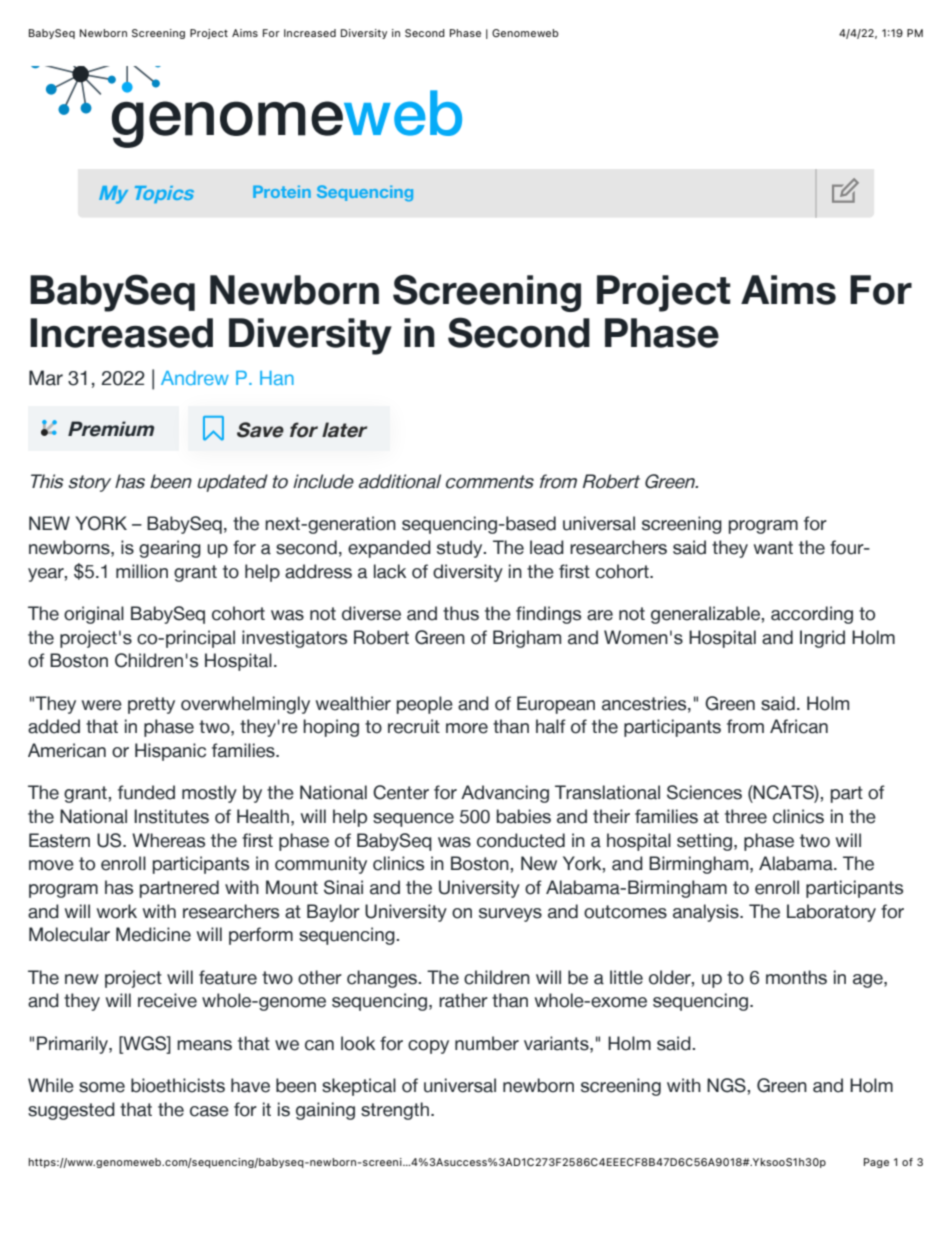 The width and height of the screenshot is (952, 1233). Describe the element at coordinates (195, 378) in the screenshot. I see `Andrew` at that location.
